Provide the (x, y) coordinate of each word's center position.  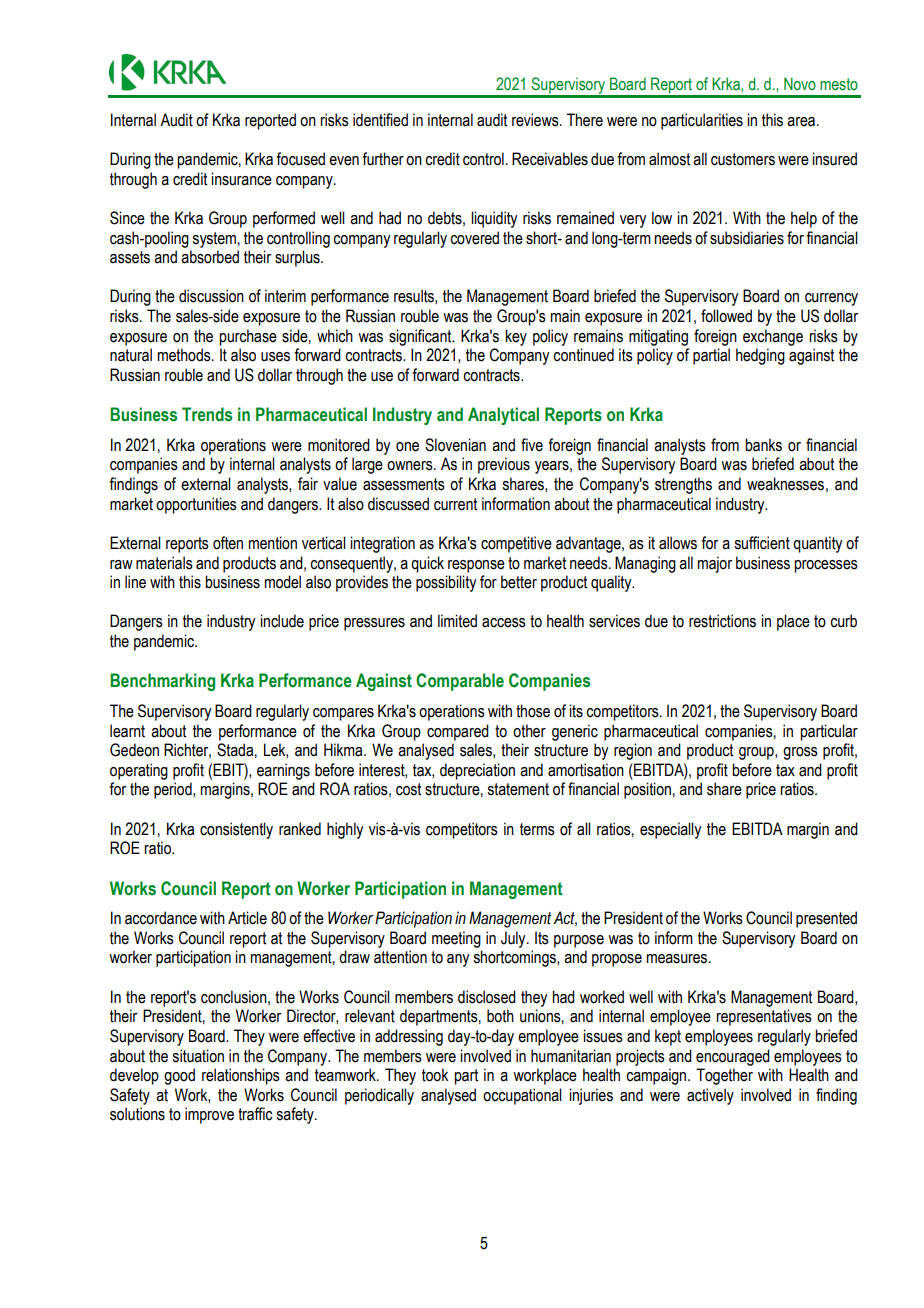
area (802, 122)
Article (247, 918)
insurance (241, 179)
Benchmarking (162, 682)
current (455, 504)
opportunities (196, 505)
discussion (211, 296)
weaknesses (785, 484)
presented (826, 919)
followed (726, 316)
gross (800, 753)
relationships (241, 1076)
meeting (456, 939)
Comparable (460, 682)
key (516, 337)
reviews (536, 120)
